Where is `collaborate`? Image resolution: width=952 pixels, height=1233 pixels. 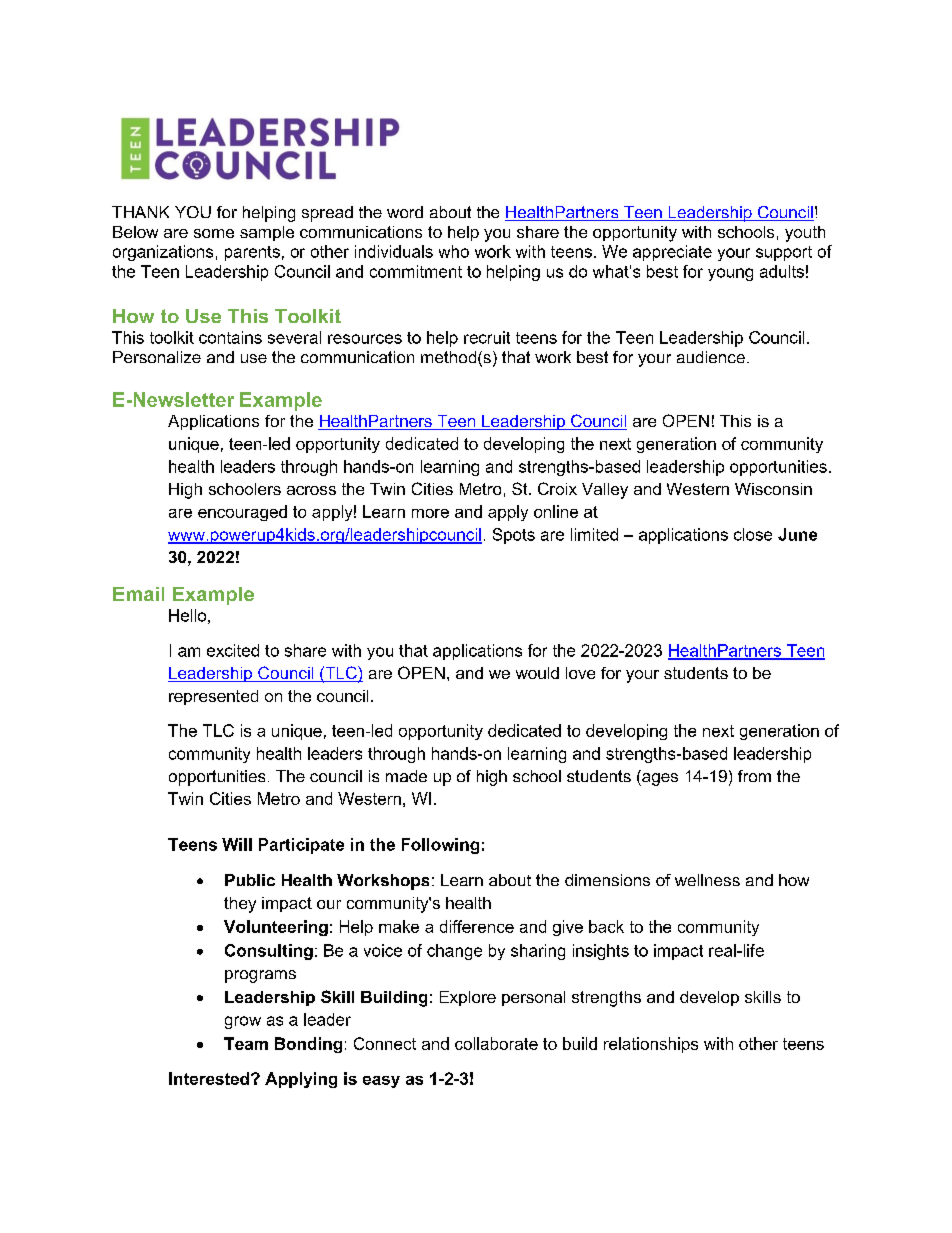 collaborate is located at coordinates (496, 1043).
